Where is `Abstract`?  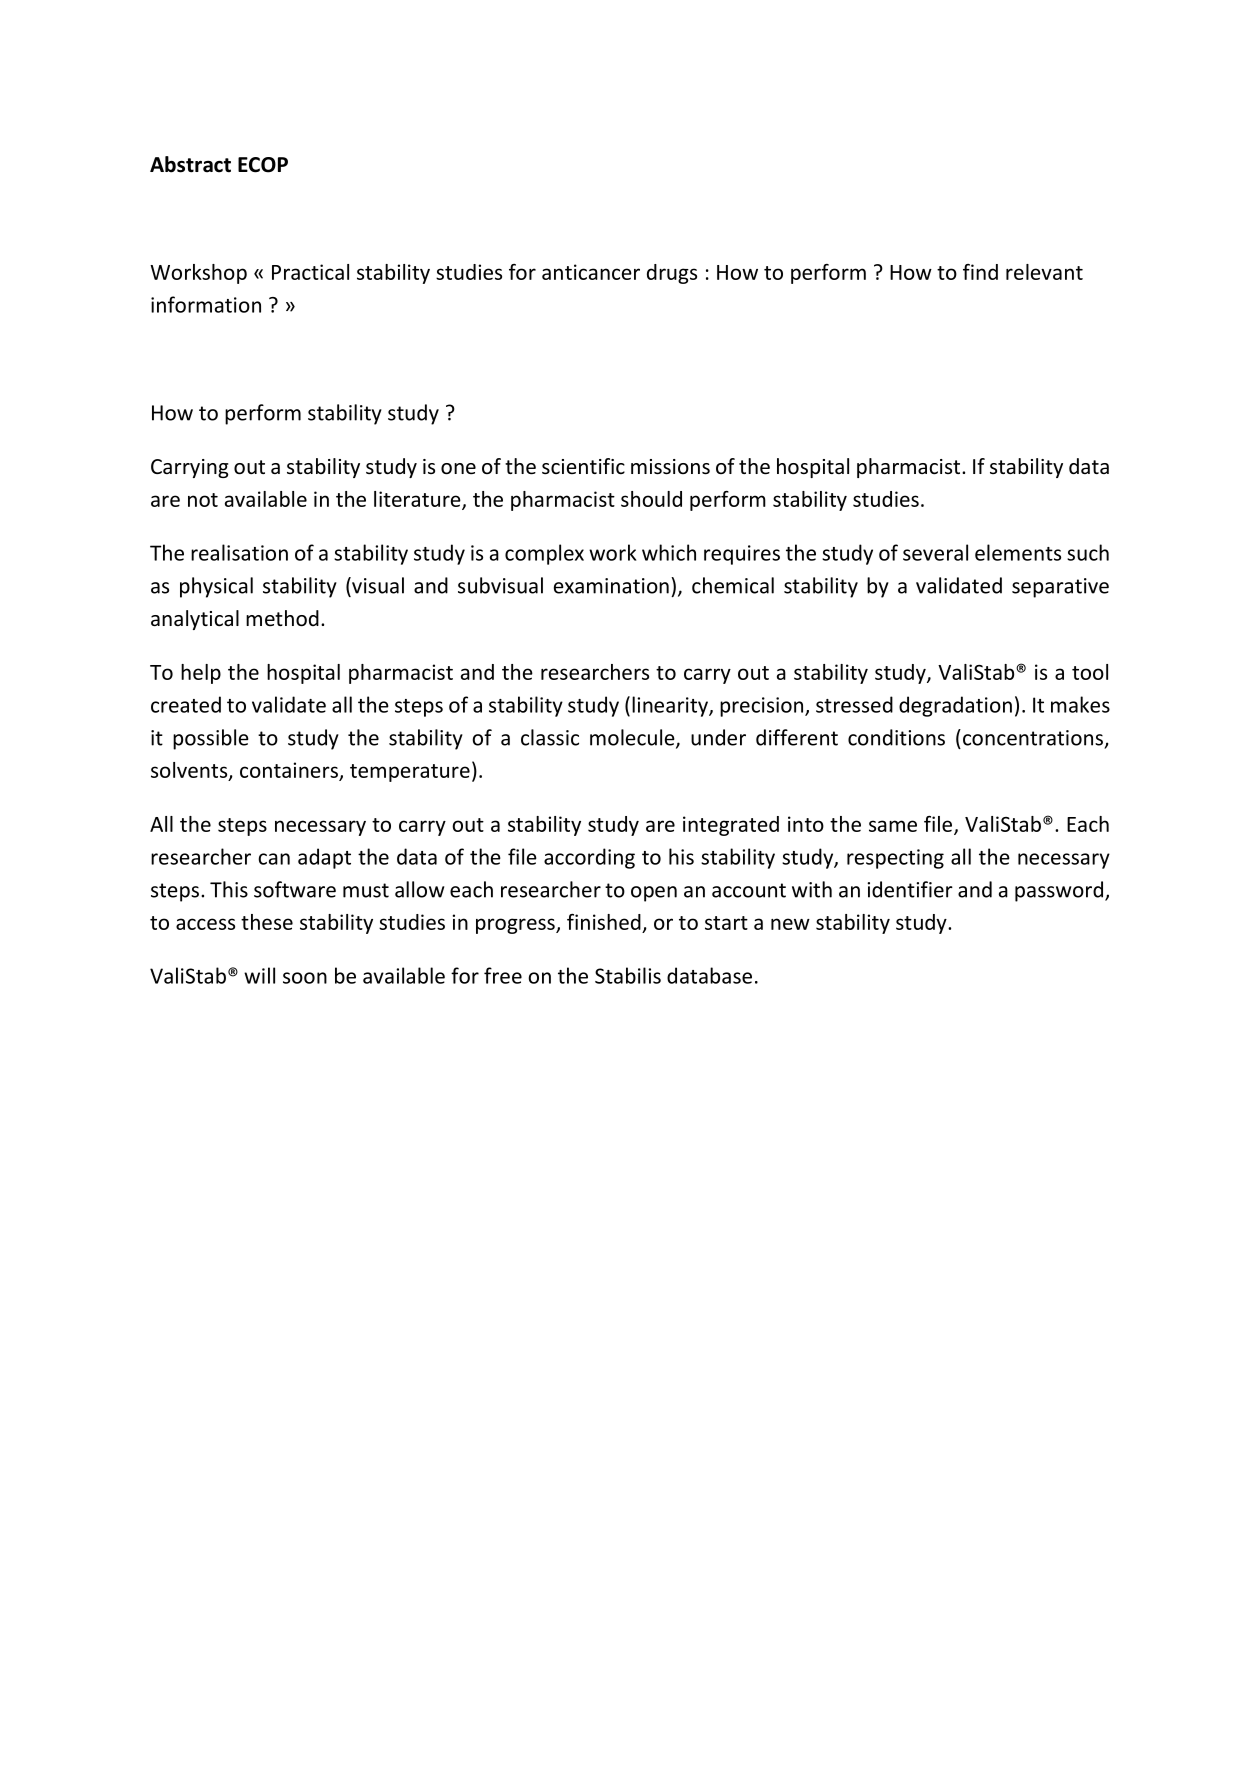
Abstract is located at coordinates (190, 164).
